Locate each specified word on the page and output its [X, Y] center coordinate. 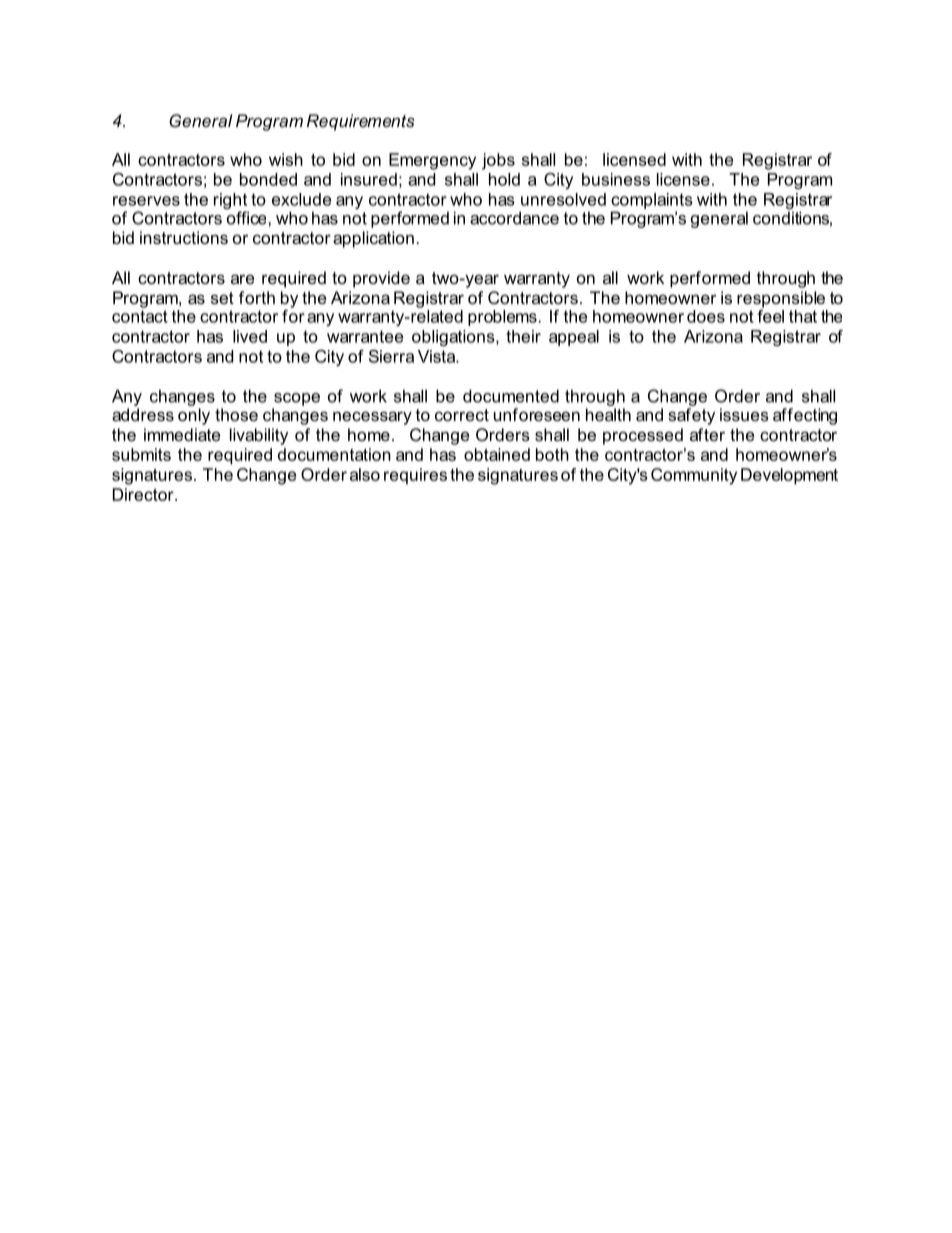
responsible [781, 299]
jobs [498, 161]
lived [250, 336]
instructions [184, 237]
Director [144, 494]
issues [744, 414]
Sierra [391, 356]
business [616, 179]
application [373, 239]
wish [286, 159]
